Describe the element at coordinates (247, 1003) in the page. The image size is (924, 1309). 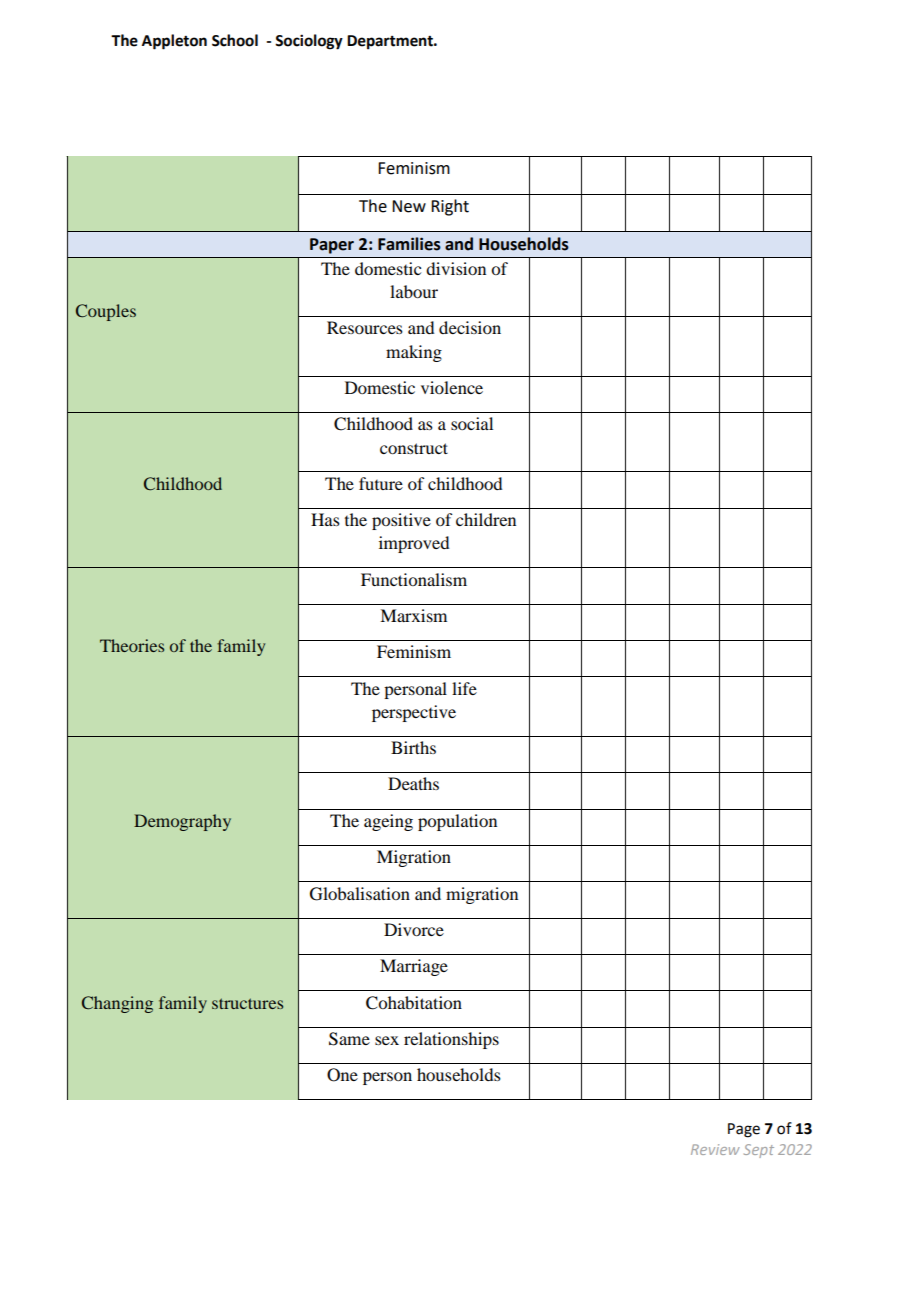
I see `structures` at that location.
